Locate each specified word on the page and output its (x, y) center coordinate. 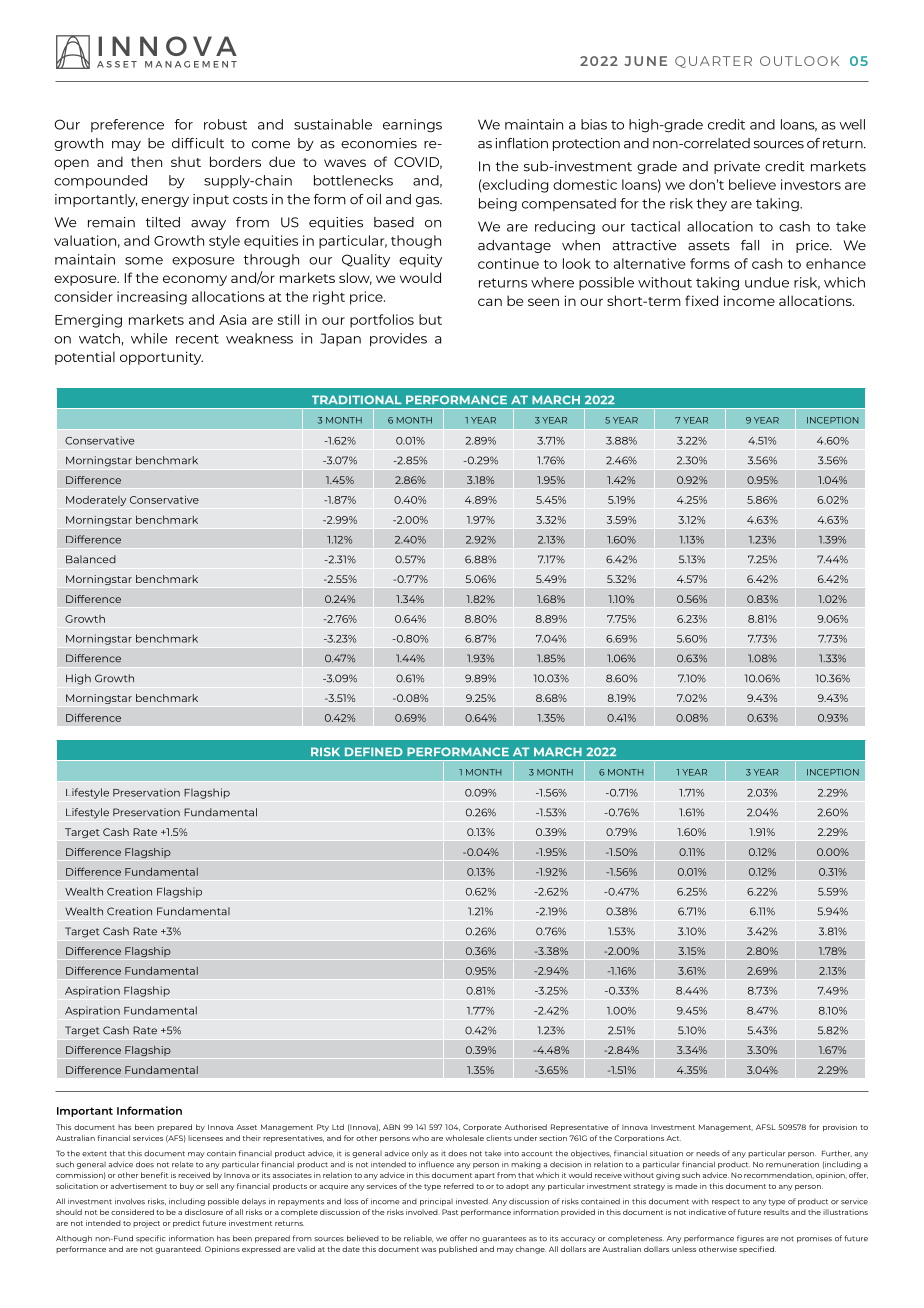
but (430, 319)
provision (840, 1128)
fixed (701, 300)
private (737, 167)
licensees (205, 1138)
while (149, 338)
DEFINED (374, 751)
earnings (412, 126)
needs (708, 1154)
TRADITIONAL (357, 399)
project (146, 1224)
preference (127, 125)
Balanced (91, 559)
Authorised (525, 1127)
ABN (391, 1127)
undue (767, 282)
